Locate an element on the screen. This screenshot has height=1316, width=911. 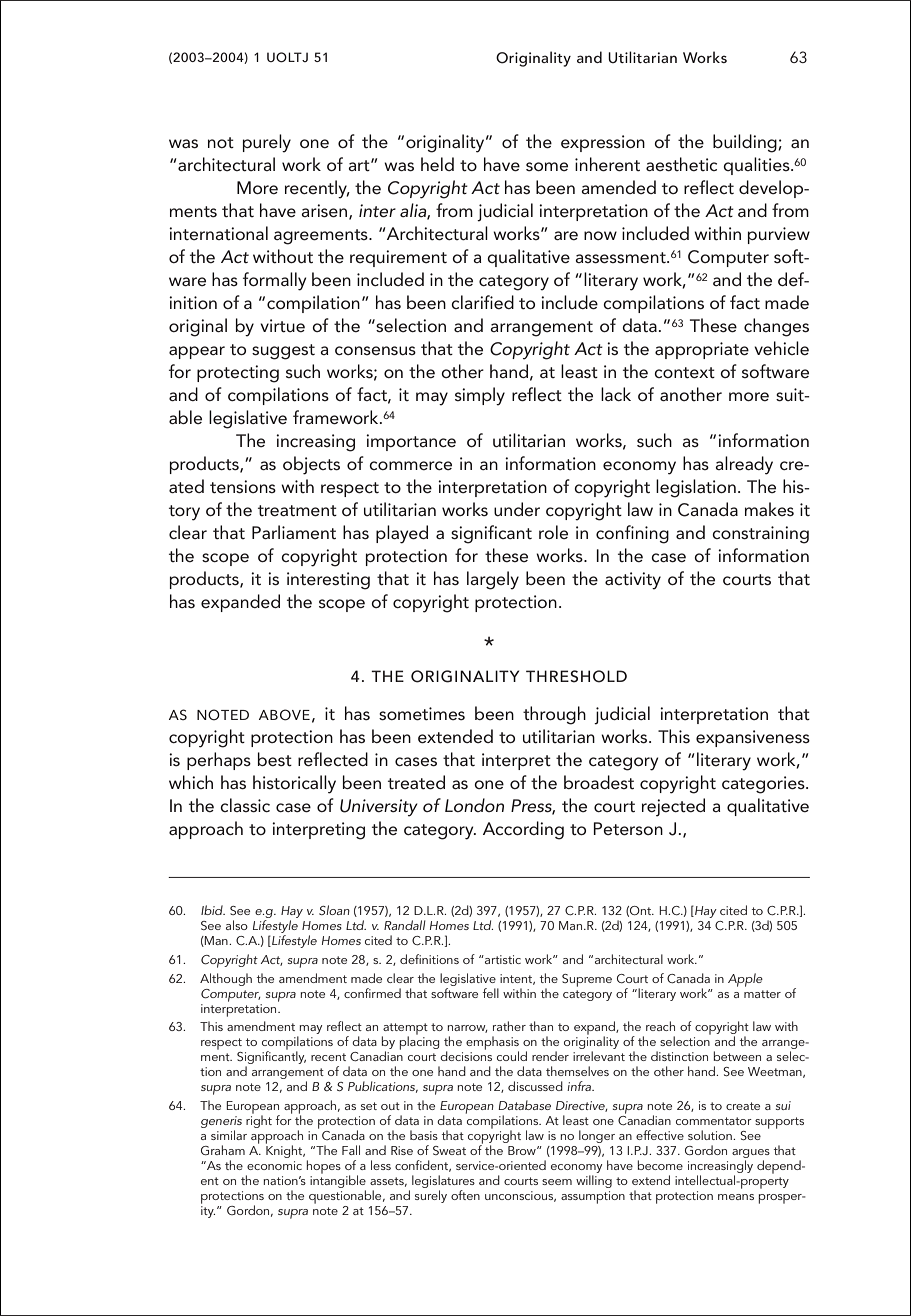
London is located at coordinates (474, 805).
